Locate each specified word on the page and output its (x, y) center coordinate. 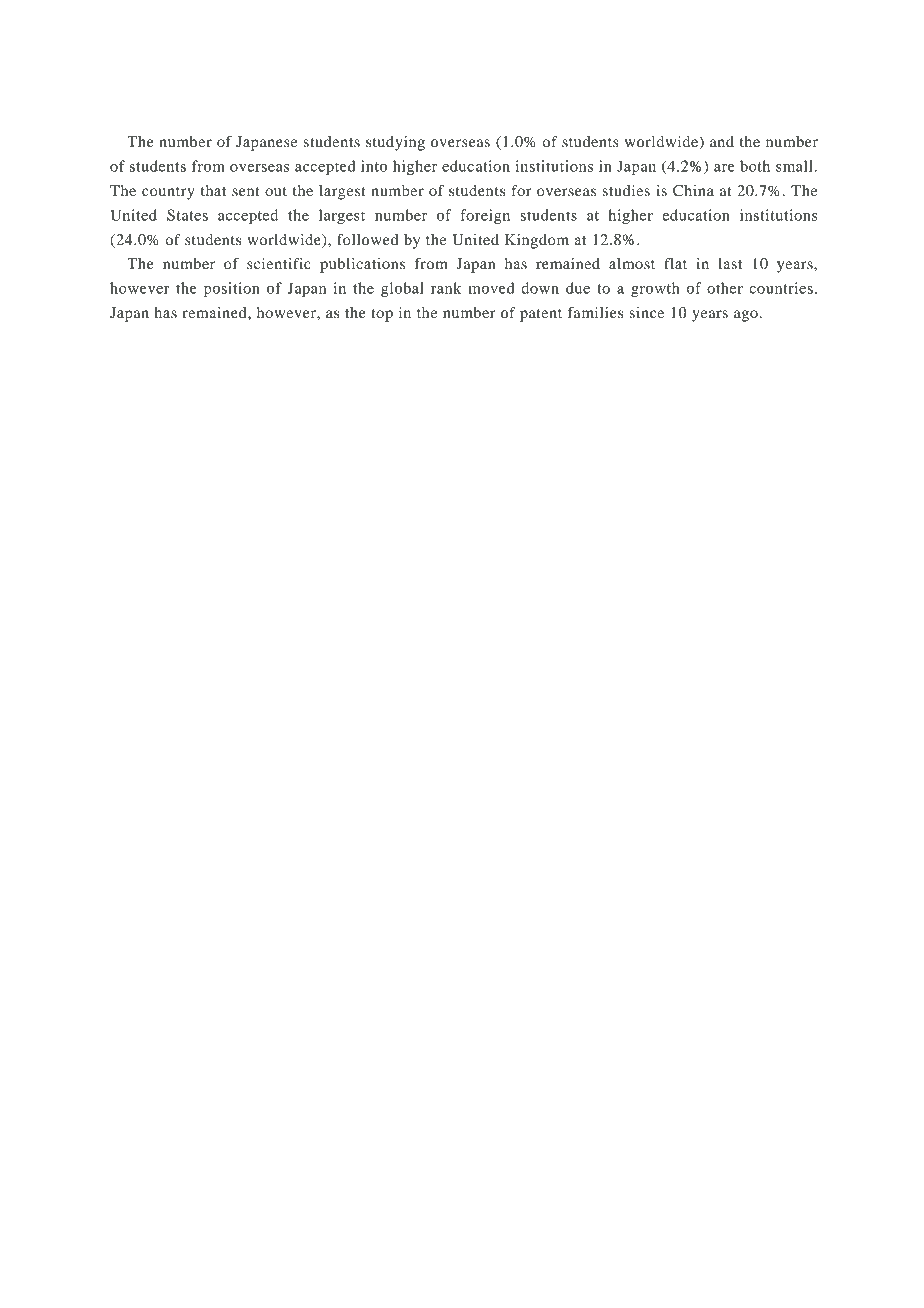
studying (395, 143)
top (382, 315)
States (187, 215)
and (722, 141)
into (374, 166)
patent (541, 315)
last (730, 263)
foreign (485, 216)
